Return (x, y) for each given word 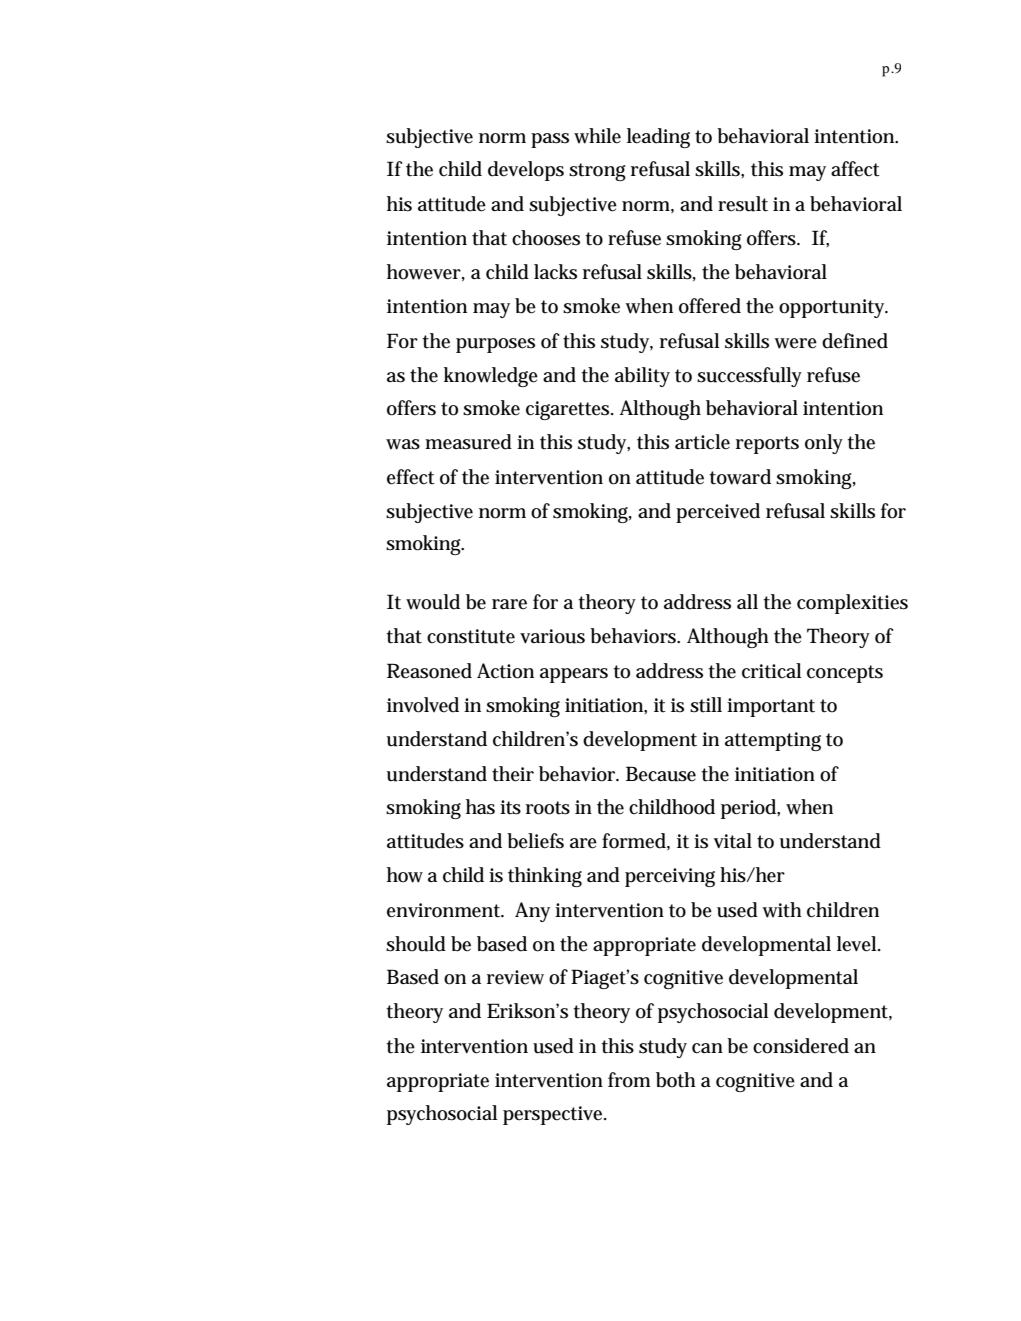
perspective (554, 1115)
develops (526, 171)
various (552, 636)
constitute (471, 636)
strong (597, 172)
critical (772, 671)
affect (855, 169)
